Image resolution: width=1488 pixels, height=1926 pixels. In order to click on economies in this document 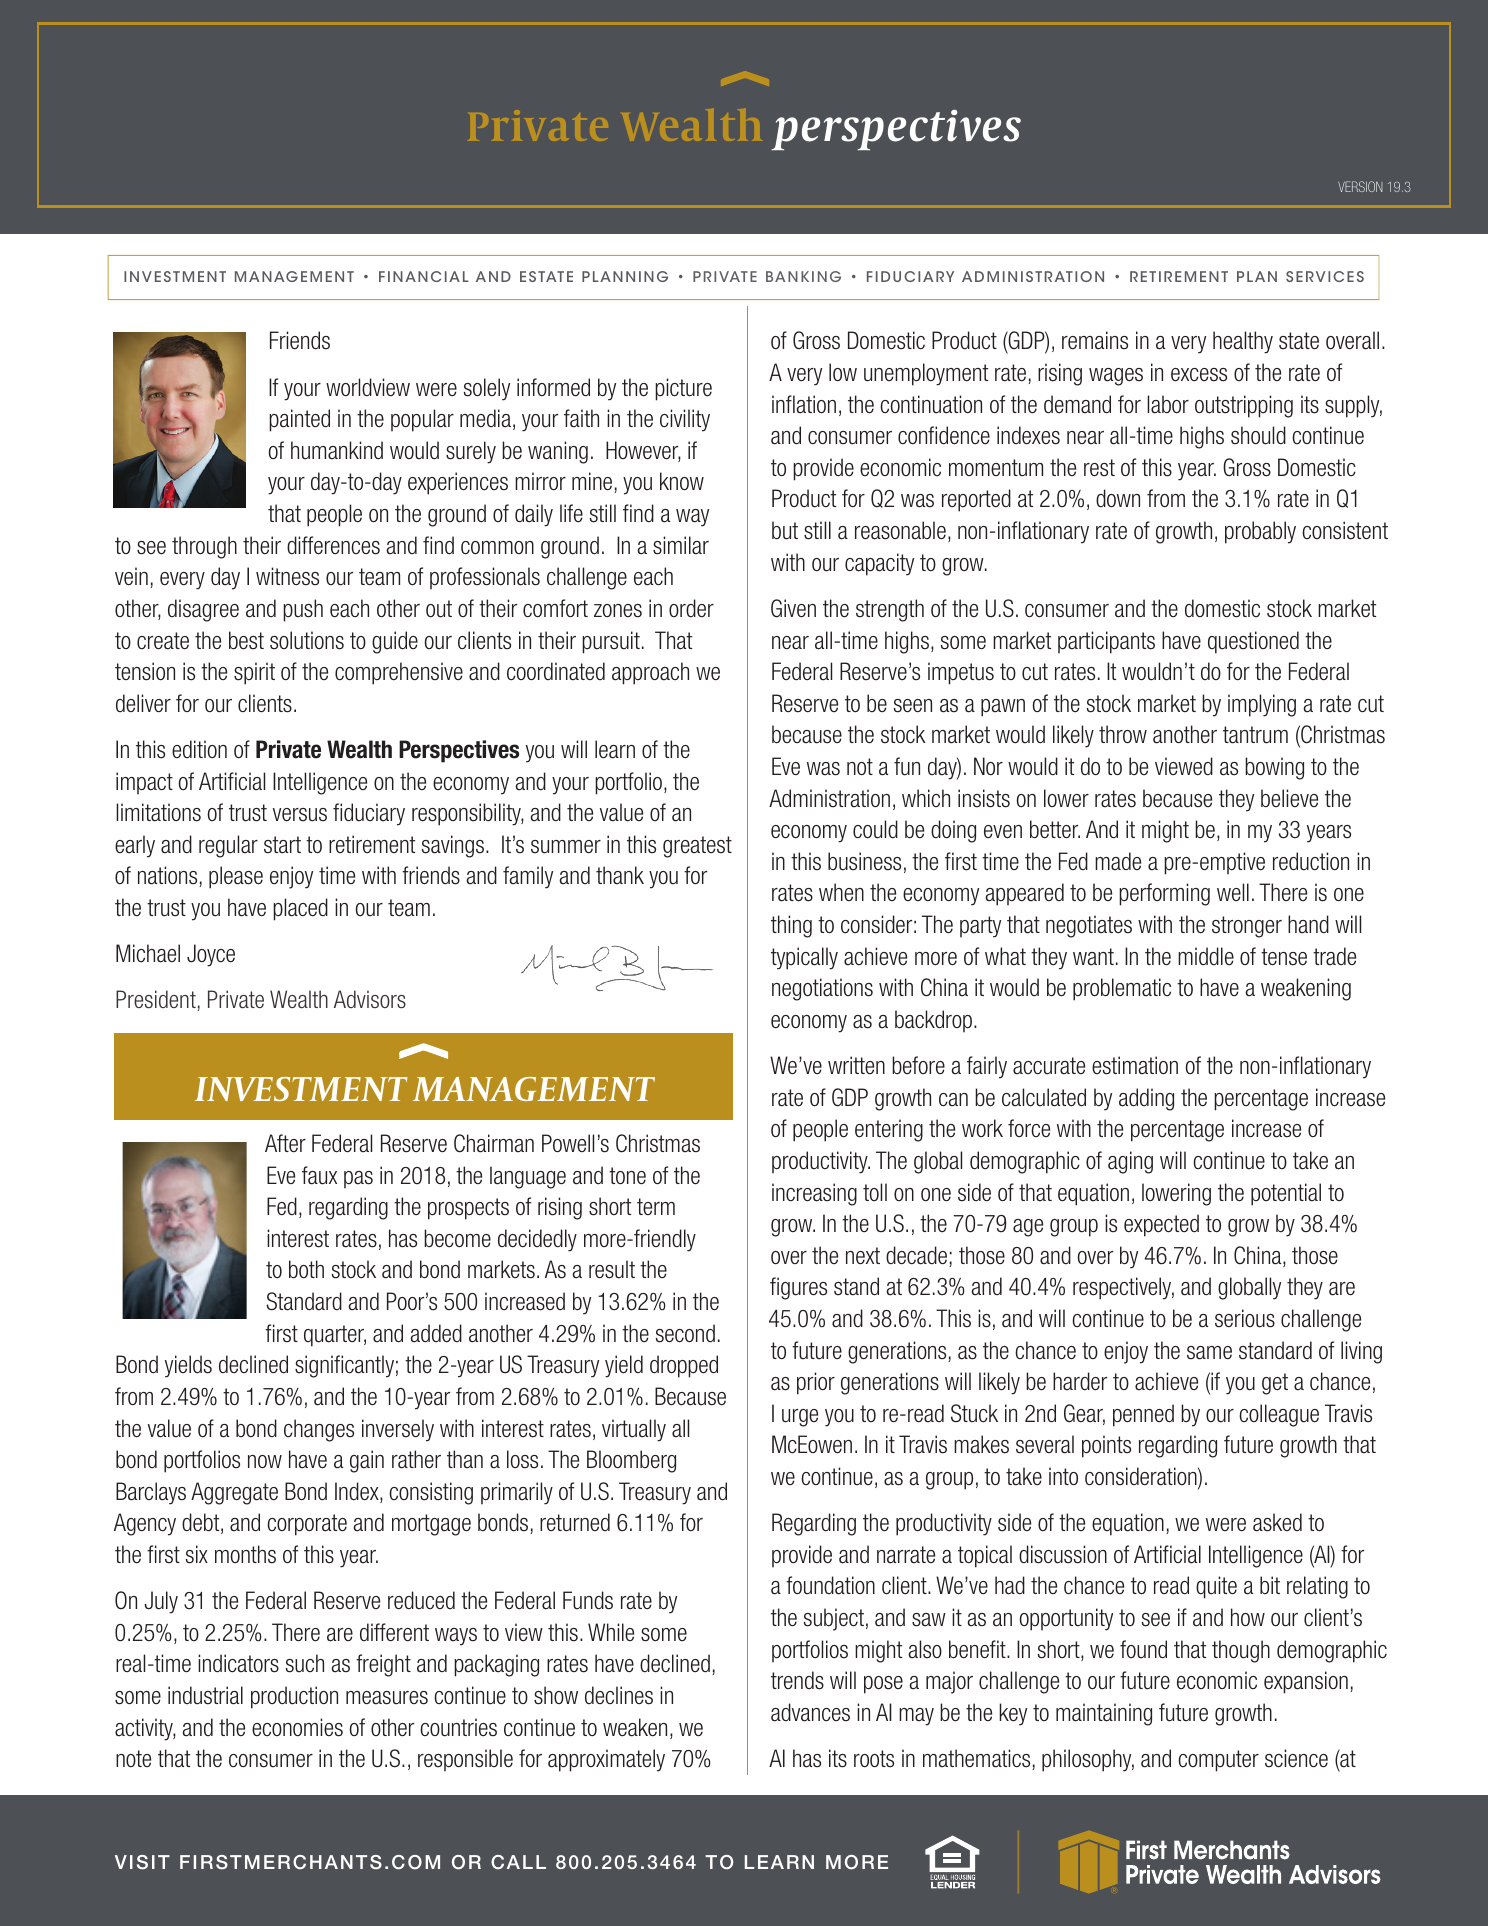, I will do `click(297, 1727)`.
